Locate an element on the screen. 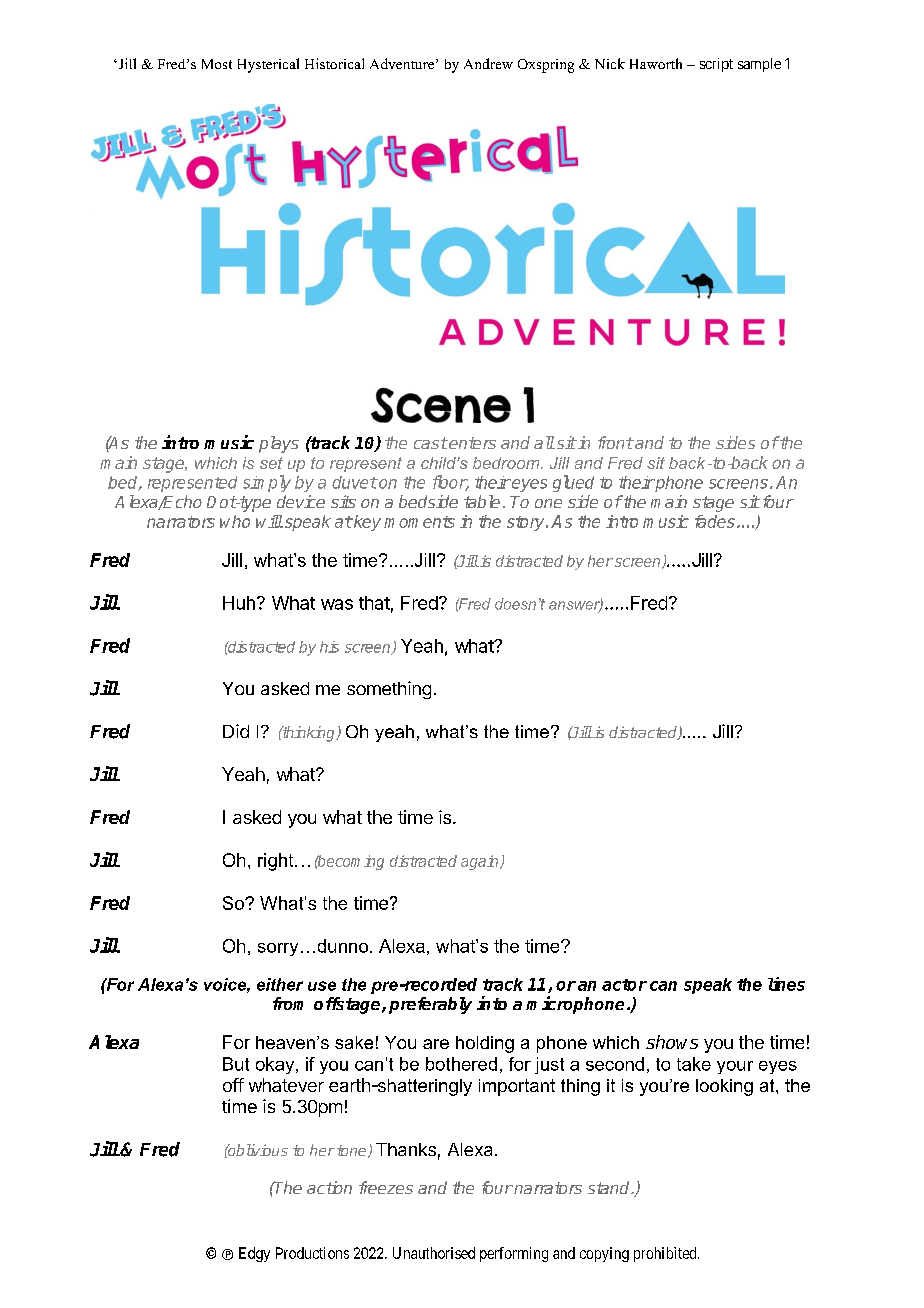 This screenshot has height=1308, width=924. story is located at coordinates (527, 523).
